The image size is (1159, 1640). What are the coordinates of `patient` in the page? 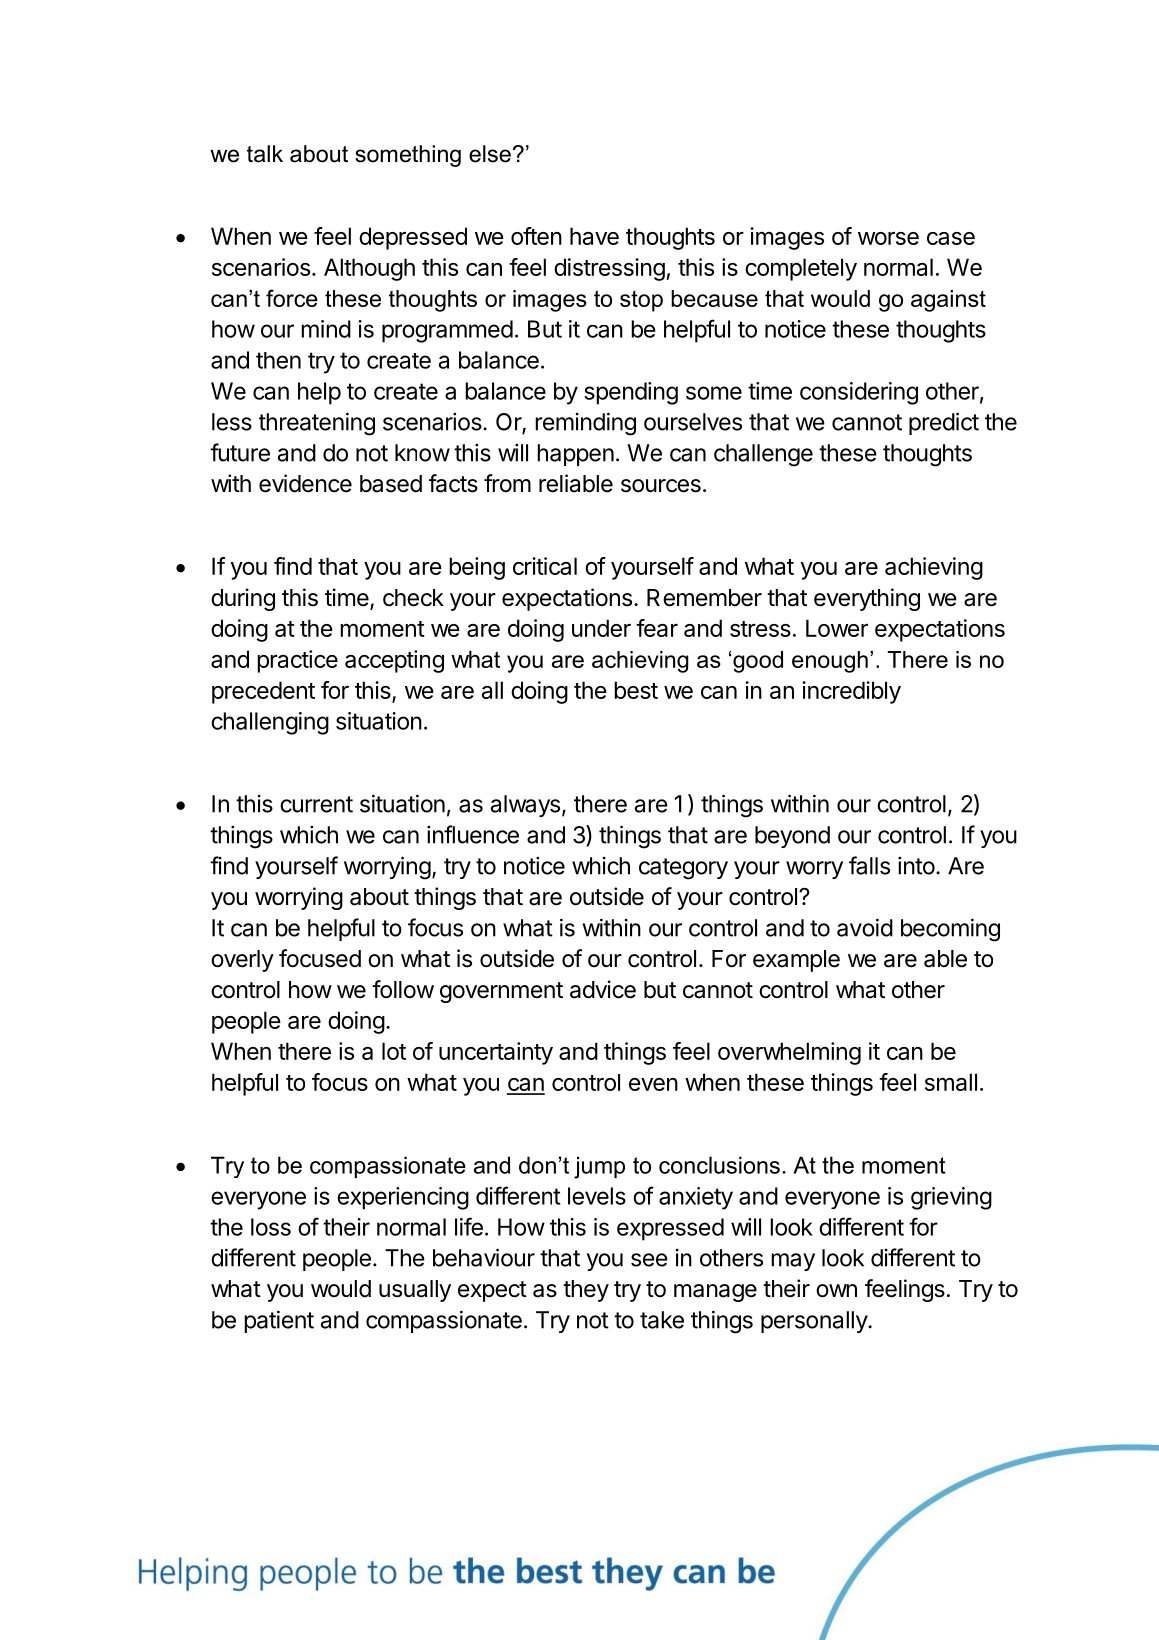 It's located at (279, 1321).
